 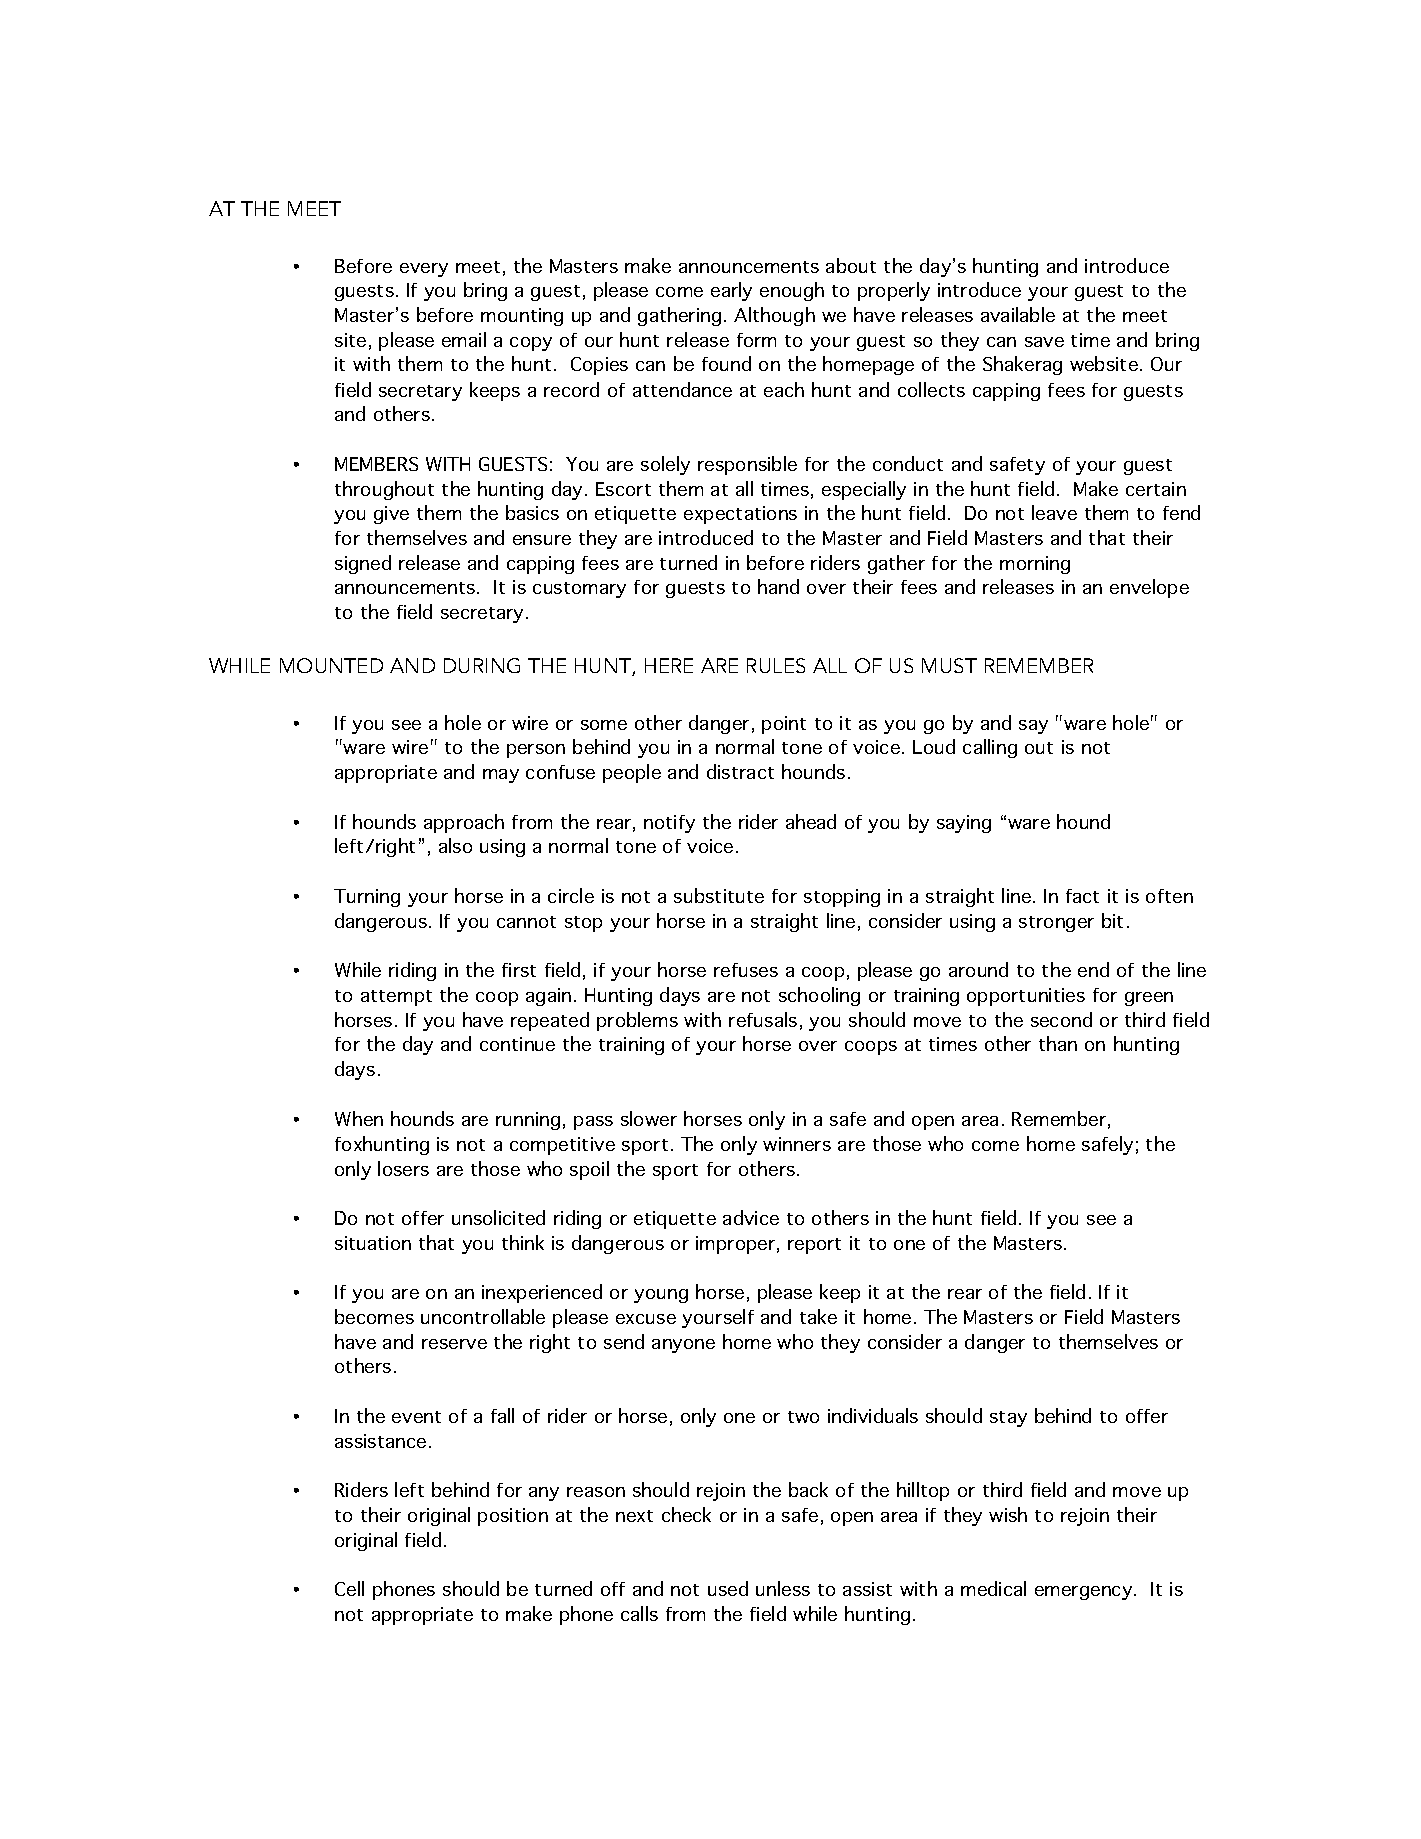 What do you see at coordinates (746, 970) in the image?
I see `refuses` at bounding box center [746, 970].
